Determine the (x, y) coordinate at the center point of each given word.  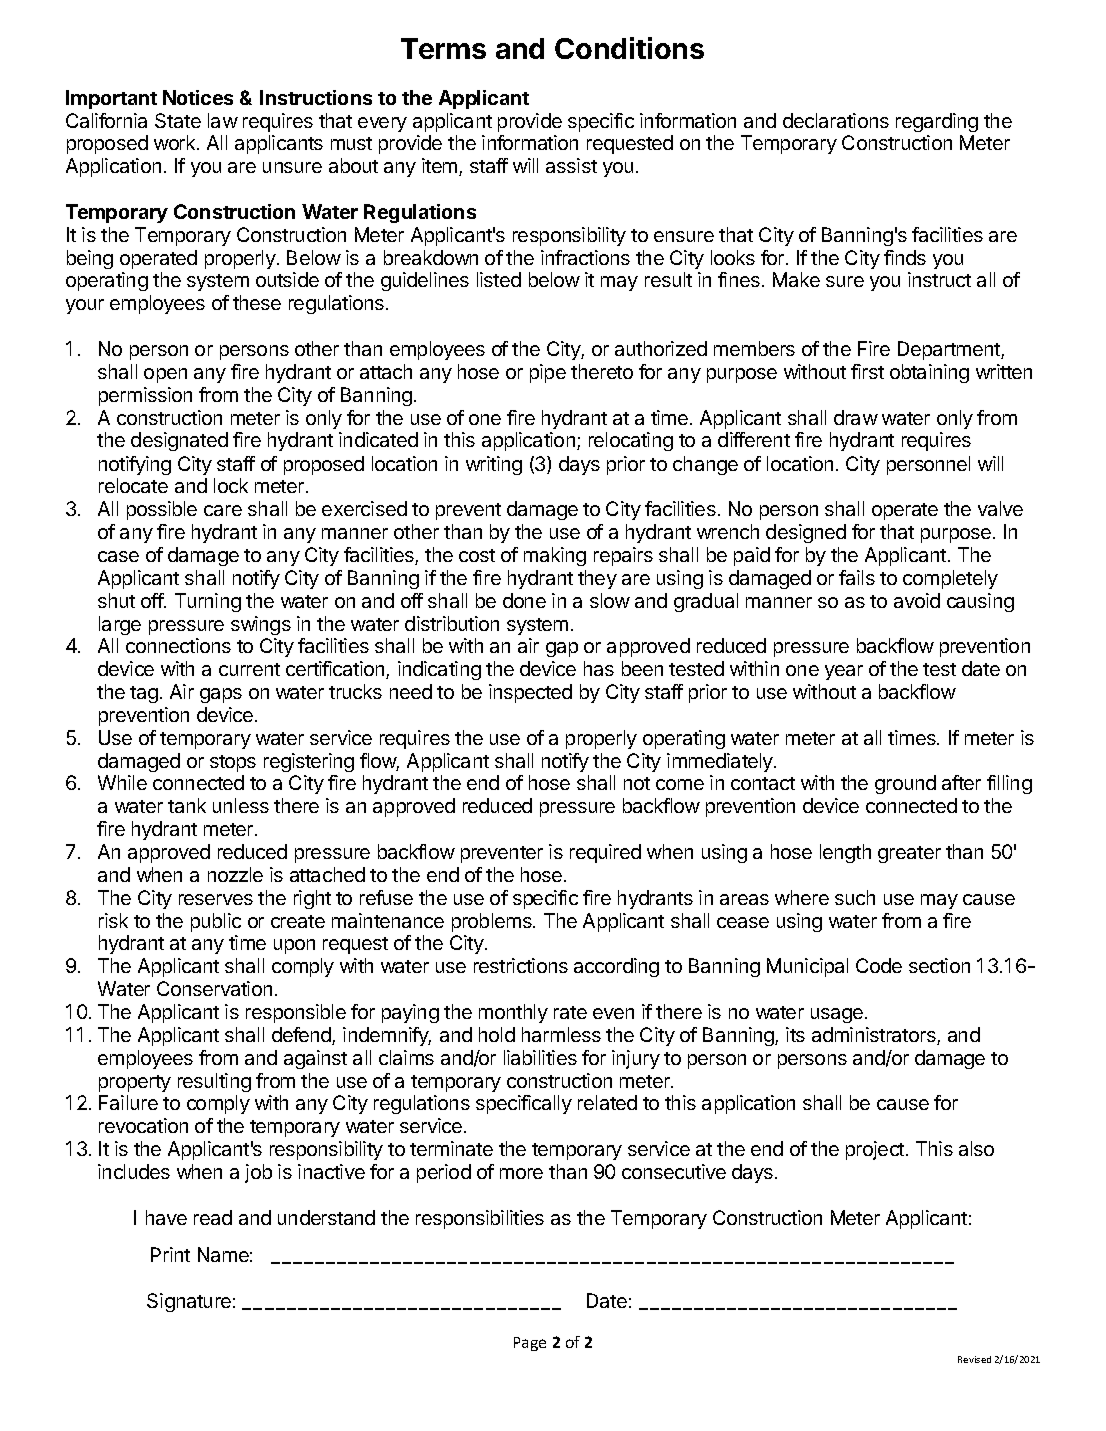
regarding (937, 122)
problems (493, 922)
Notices (198, 97)
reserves (216, 899)
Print (170, 1254)
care (223, 510)
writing (494, 465)
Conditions (629, 48)
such (855, 897)
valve (1000, 508)
